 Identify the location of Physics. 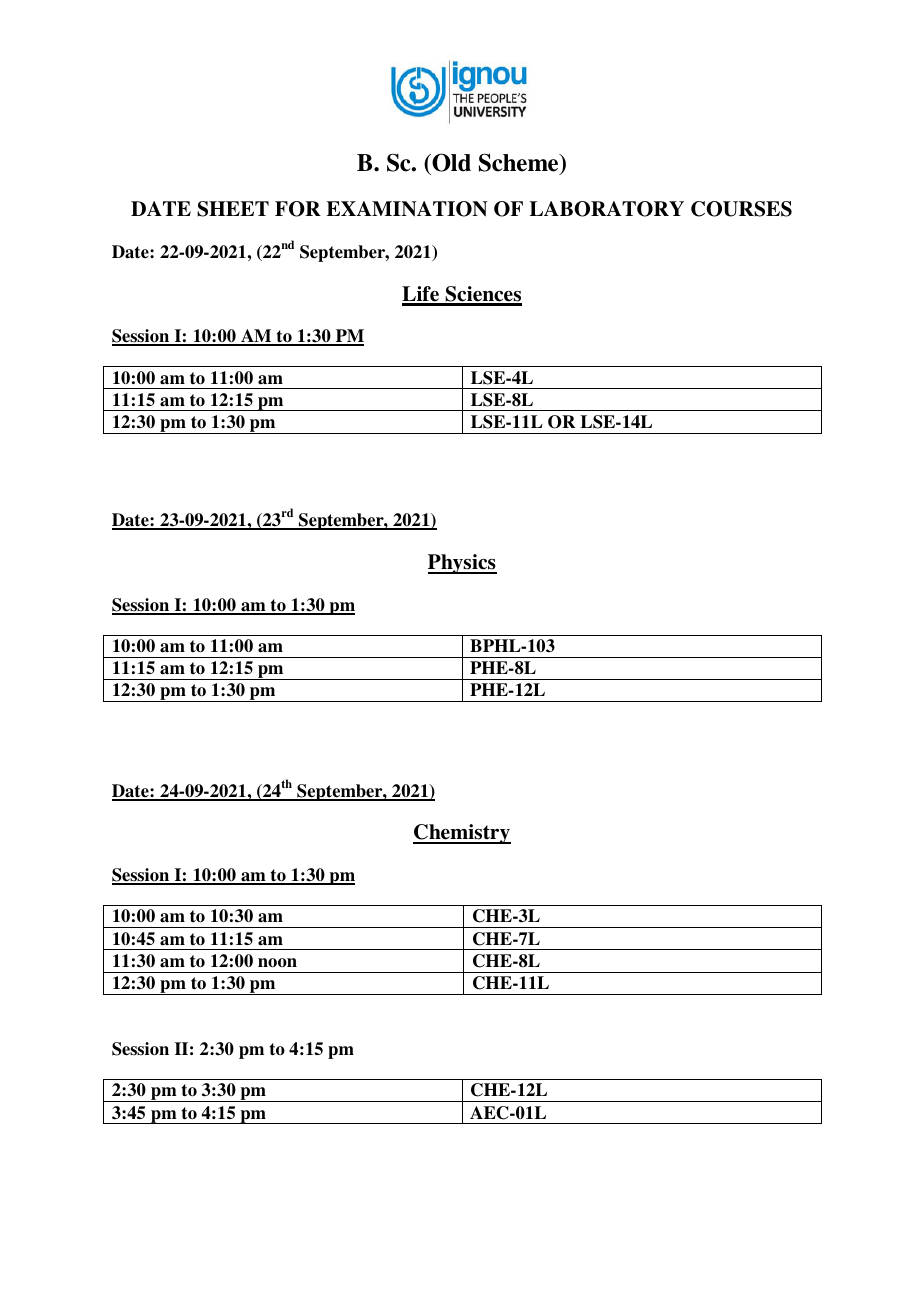
(462, 564).
